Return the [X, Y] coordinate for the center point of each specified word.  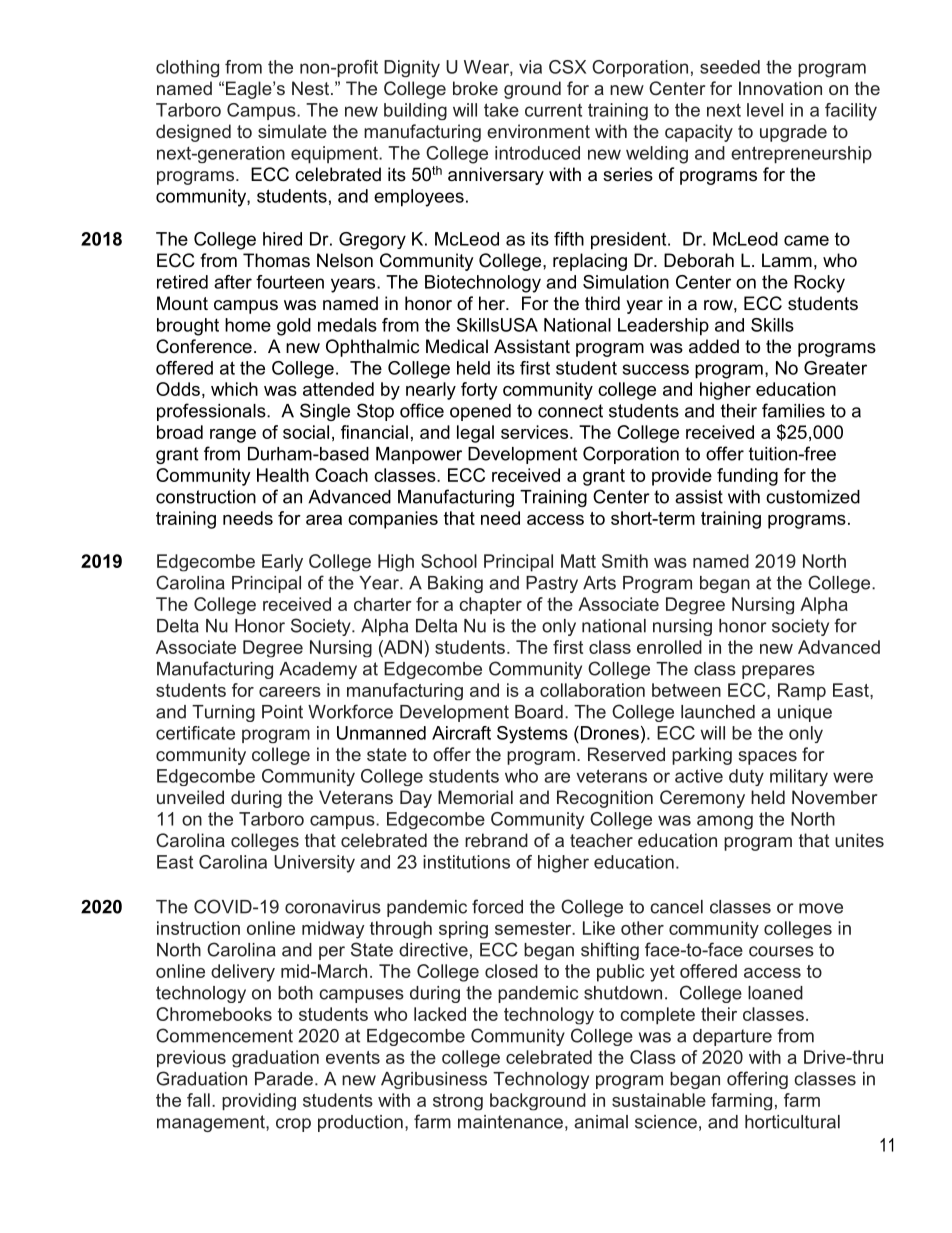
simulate [292, 131]
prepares [778, 672]
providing [259, 1102]
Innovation [780, 88]
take [501, 110]
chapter [490, 605]
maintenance [510, 1122]
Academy [318, 670]
